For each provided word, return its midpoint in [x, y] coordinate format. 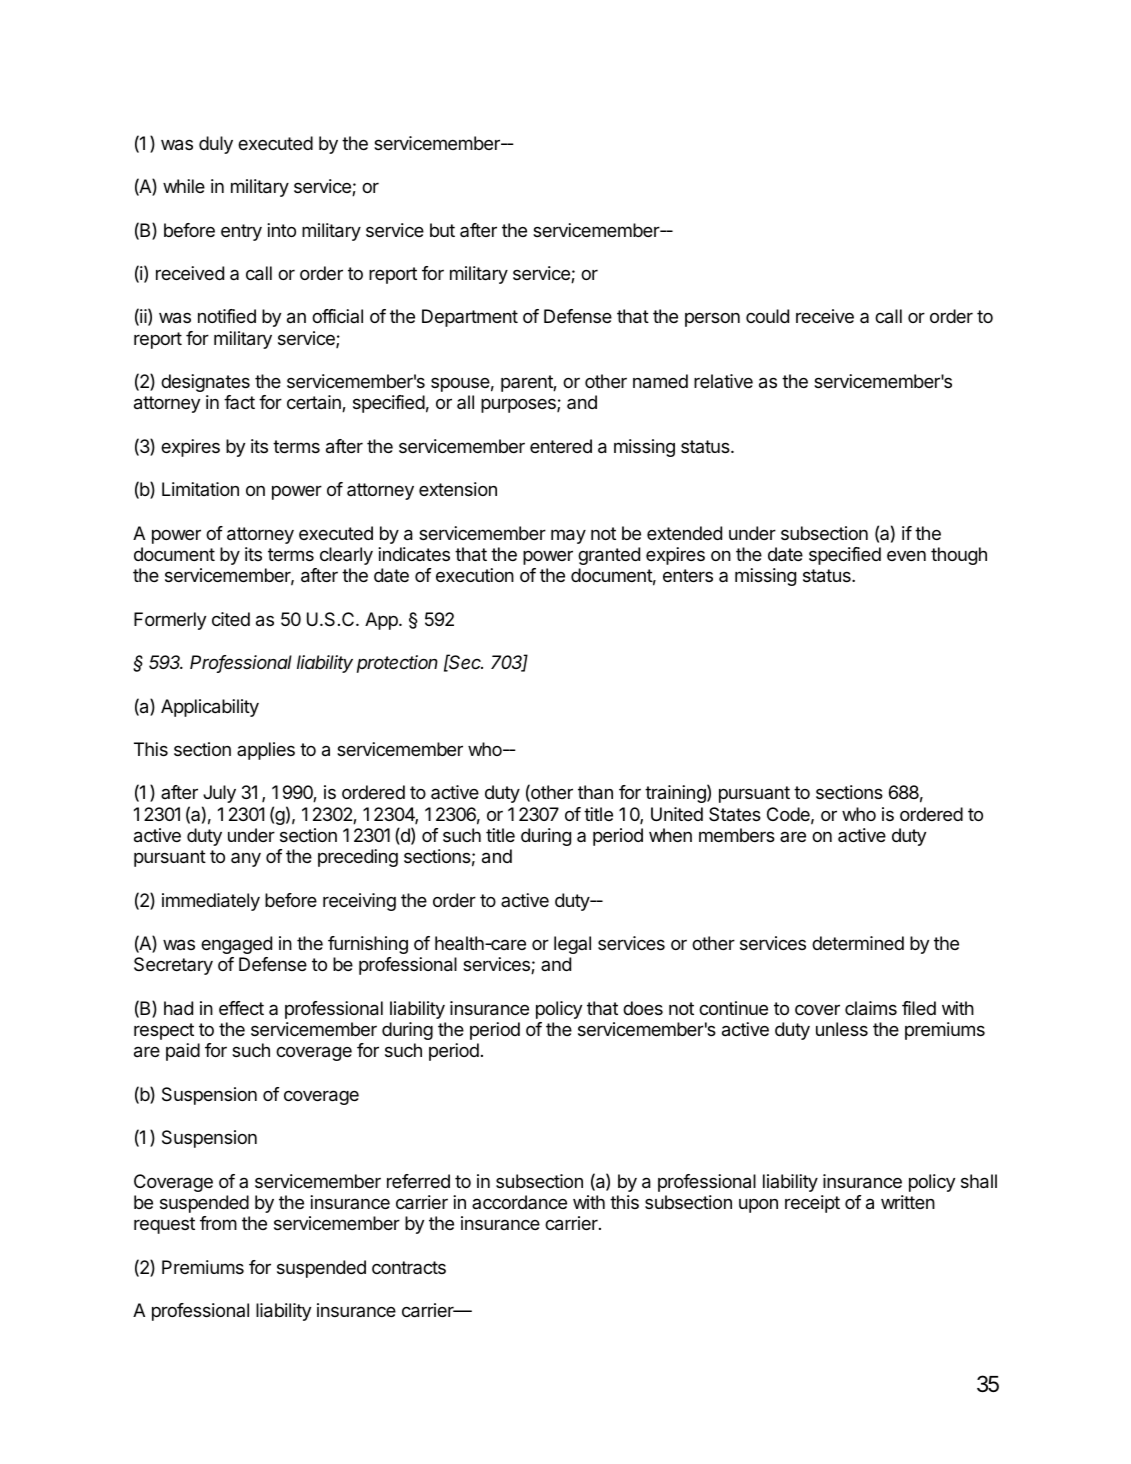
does [643, 1008]
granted [609, 556]
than [595, 792]
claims [871, 1008]
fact [239, 402]
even [906, 556]
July [219, 794]
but [442, 230]
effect [241, 1008]
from [218, 1223]
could [767, 316]
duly [216, 145]
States [735, 814]
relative [723, 381]
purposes [519, 405]
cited [231, 619]
